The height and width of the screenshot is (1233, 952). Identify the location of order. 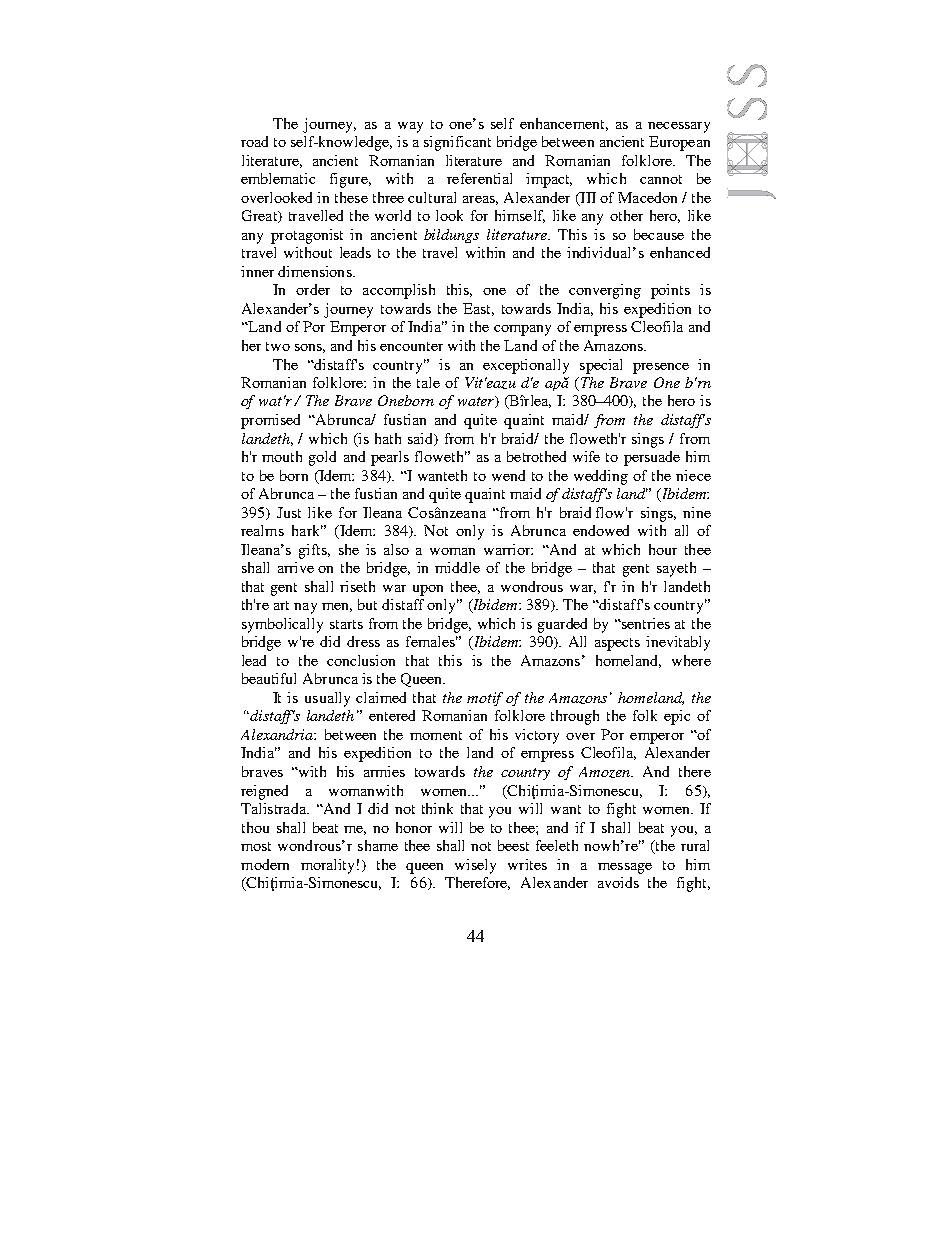
(313, 289).
